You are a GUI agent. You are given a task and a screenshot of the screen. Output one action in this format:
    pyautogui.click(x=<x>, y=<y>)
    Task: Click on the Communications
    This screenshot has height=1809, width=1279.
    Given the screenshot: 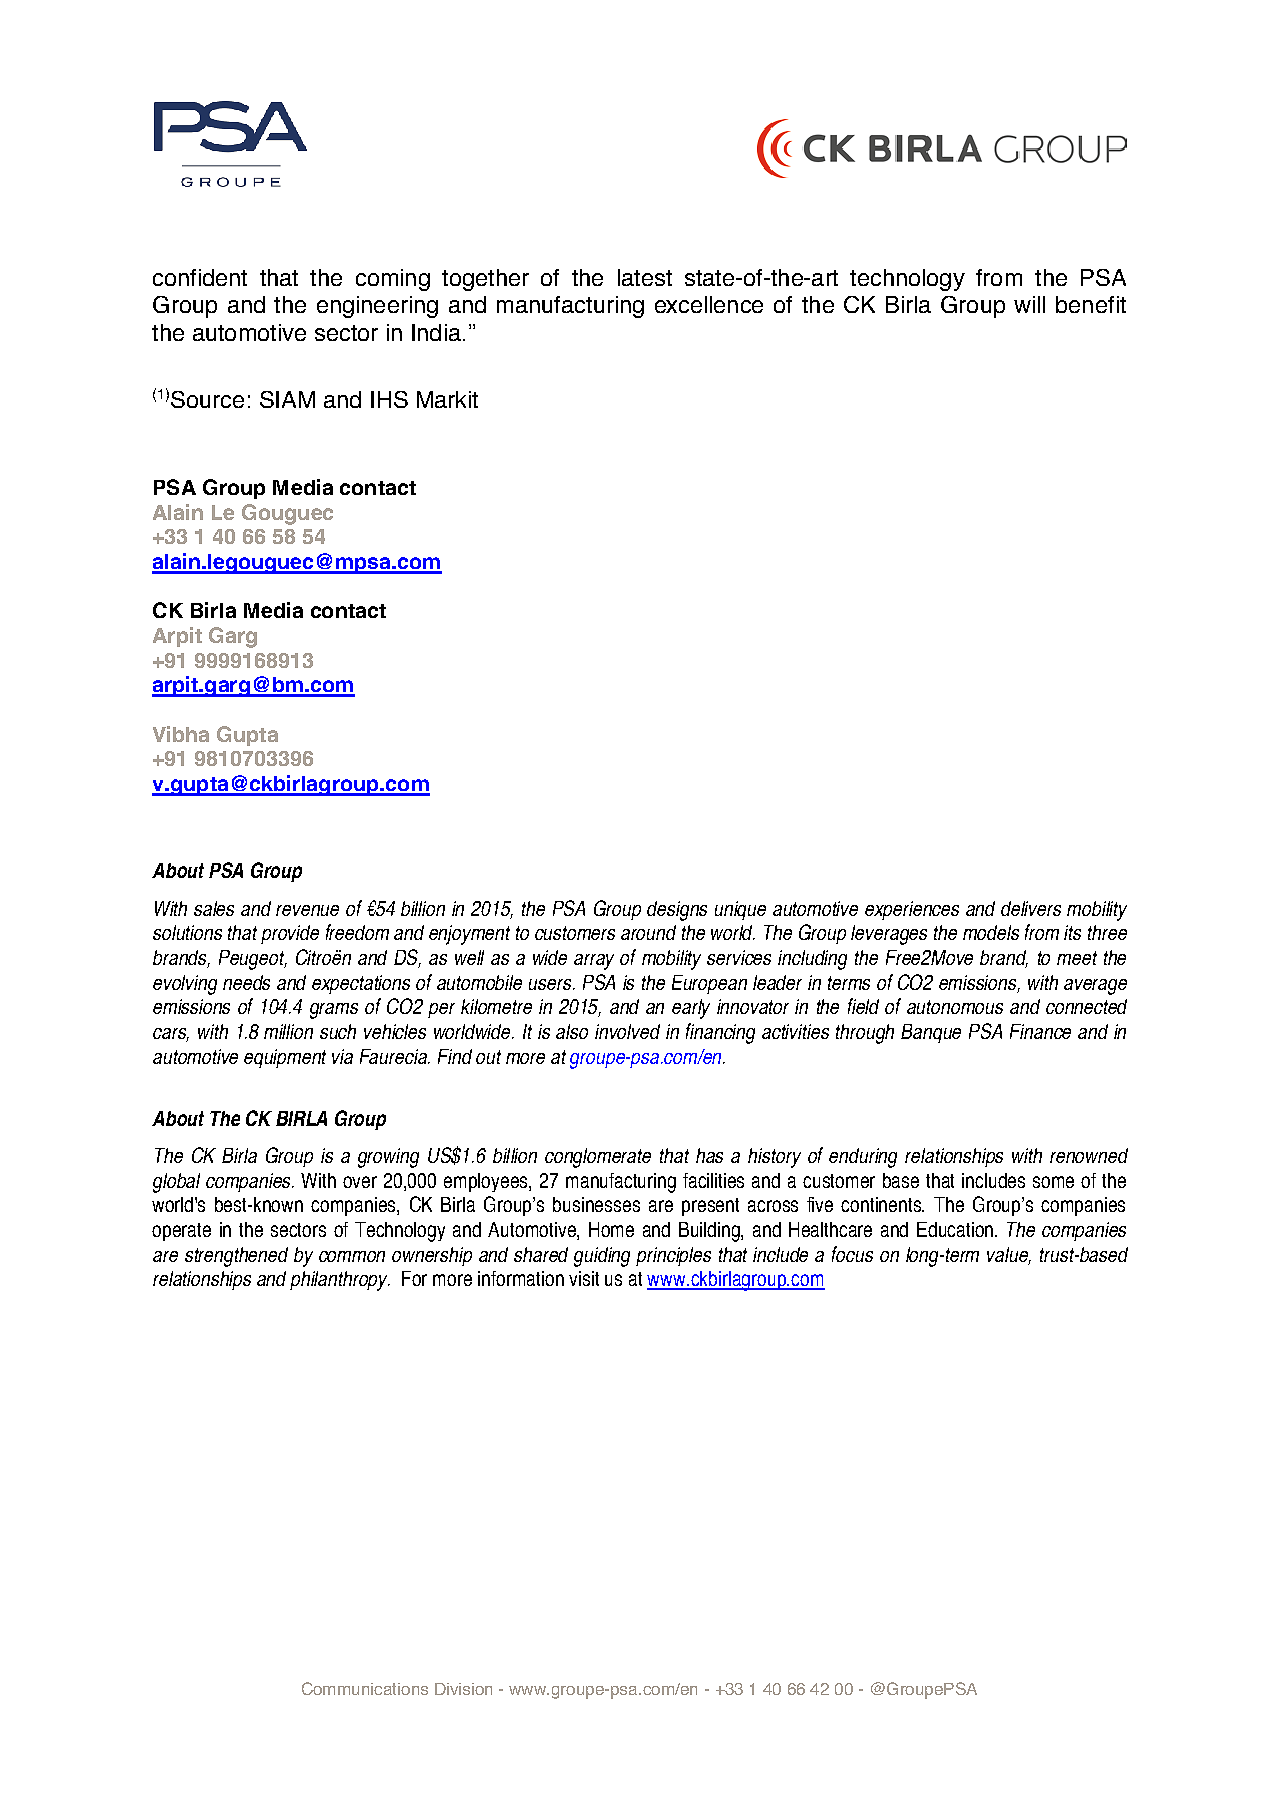 What is the action you would take?
    pyautogui.click(x=365, y=1688)
